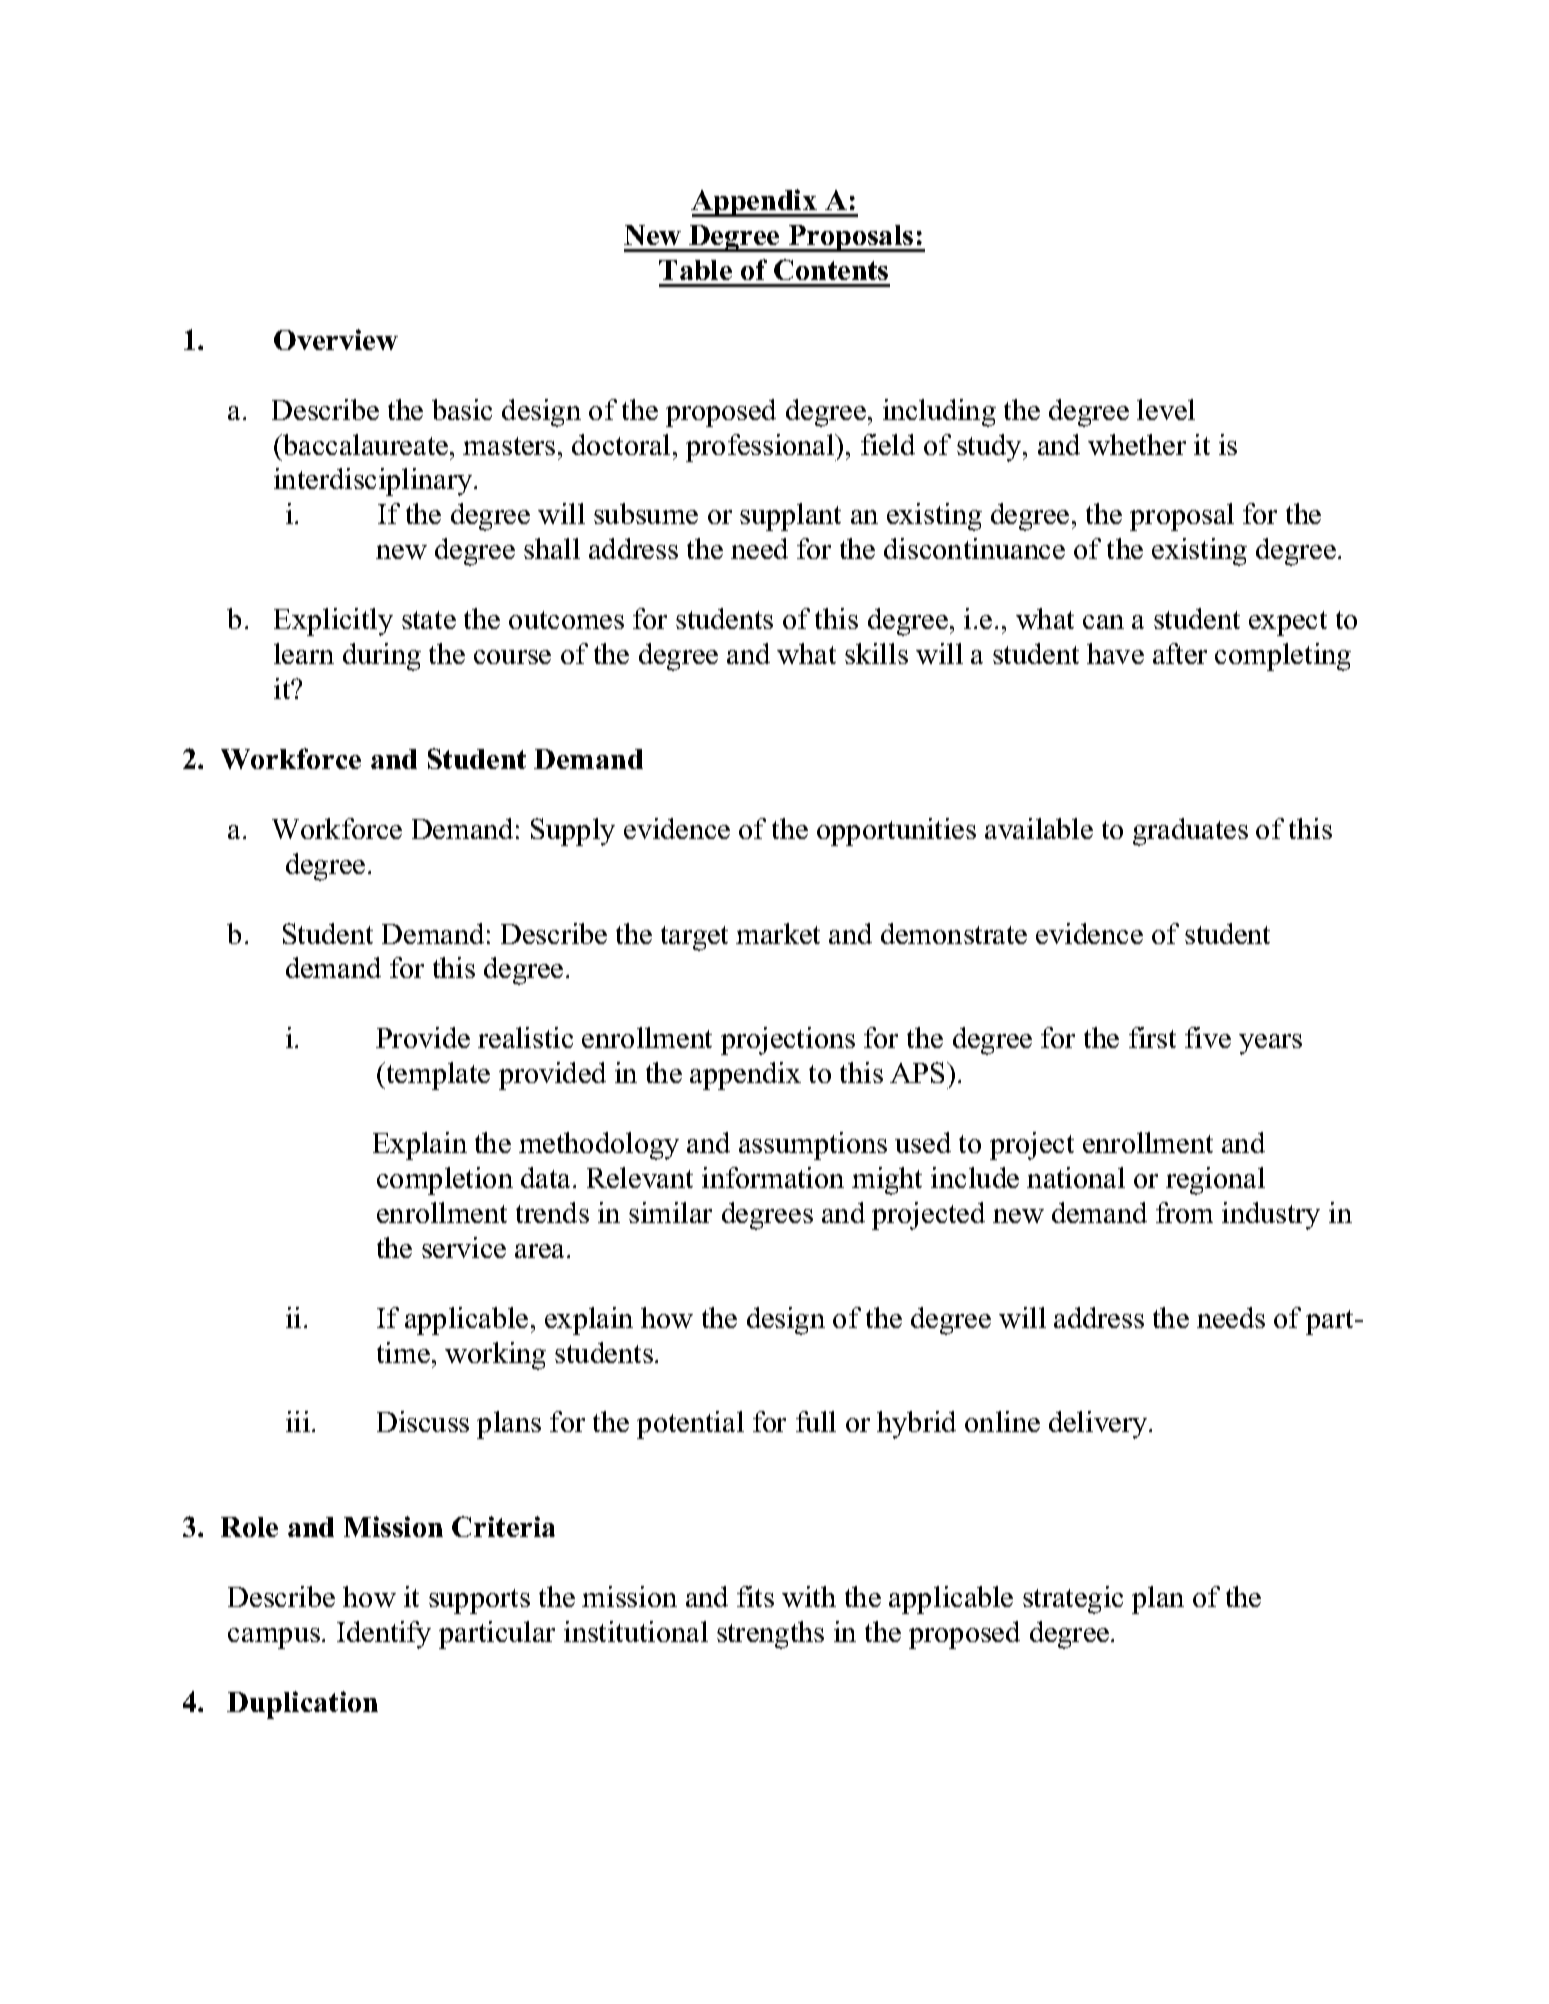 Image resolution: width=1549 pixels, height=2004 pixels. What do you see at coordinates (770, 1635) in the screenshot?
I see `strengths` at bounding box center [770, 1635].
